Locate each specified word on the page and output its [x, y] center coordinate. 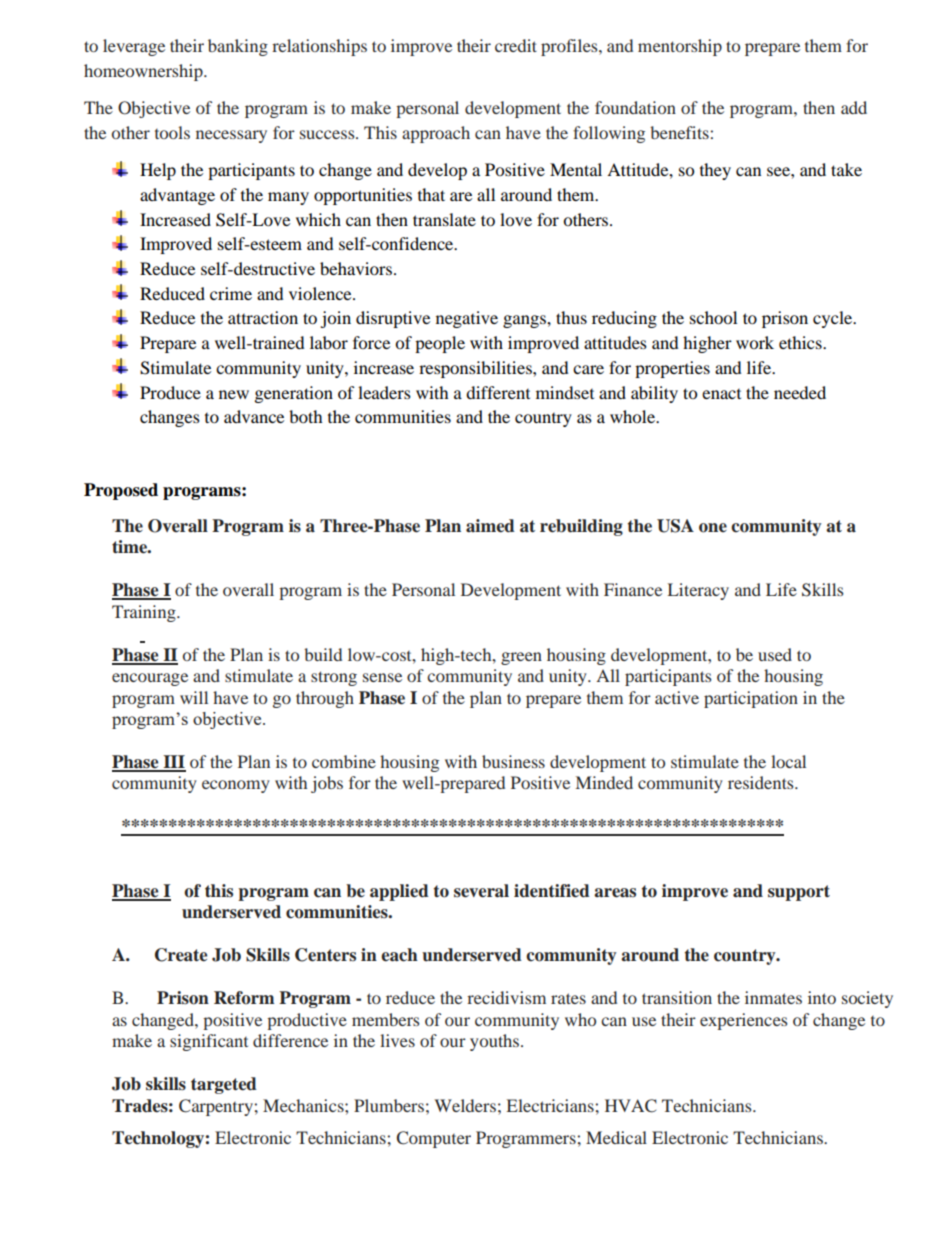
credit [516, 45]
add [854, 107]
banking [238, 47]
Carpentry [217, 1107]
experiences [744, 1021]
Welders [465, 1105]
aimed [490, 526]
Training [145, 613]
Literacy [698, 591]
